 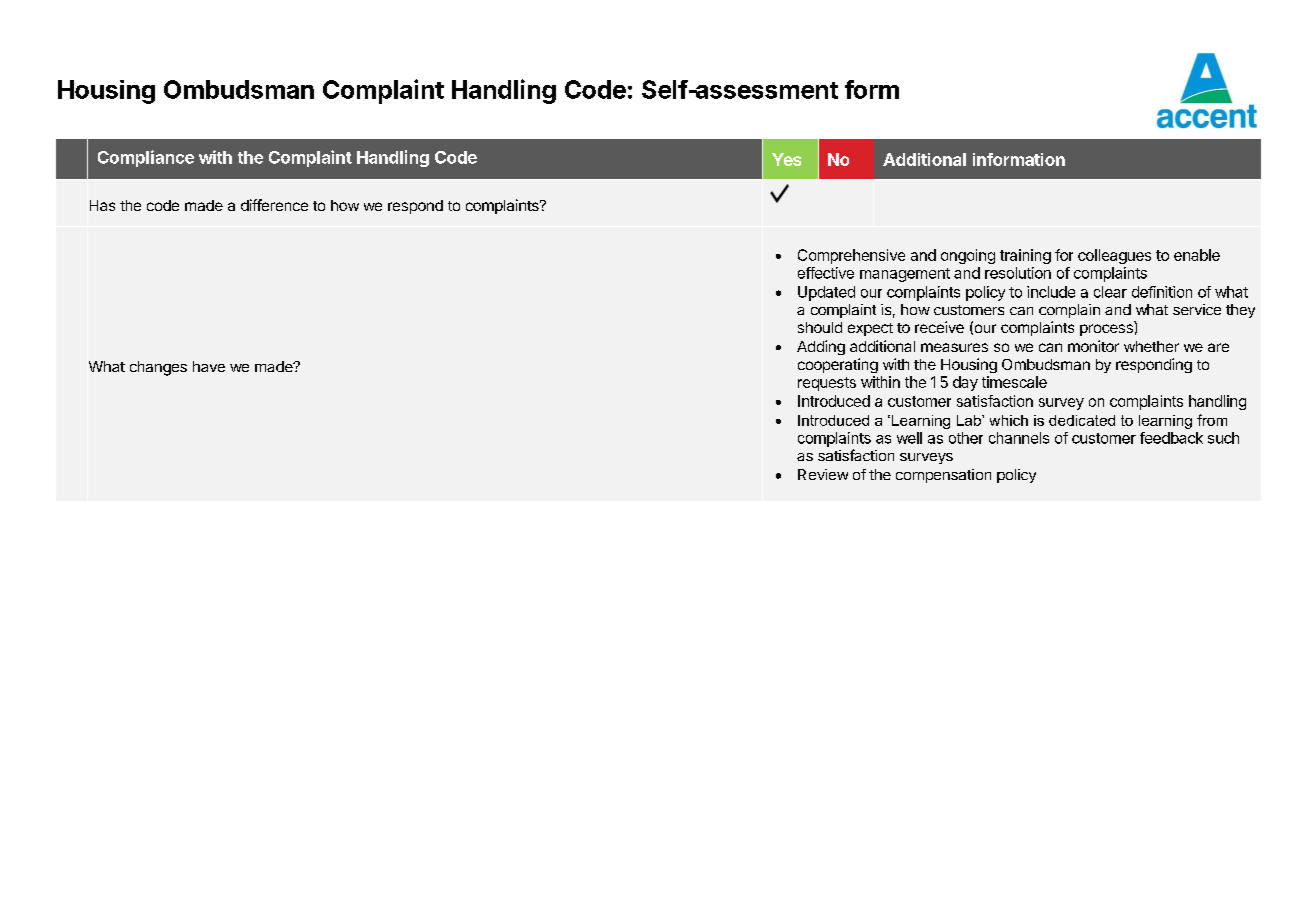 I want to click on Review, so click(x=823, y=474).
